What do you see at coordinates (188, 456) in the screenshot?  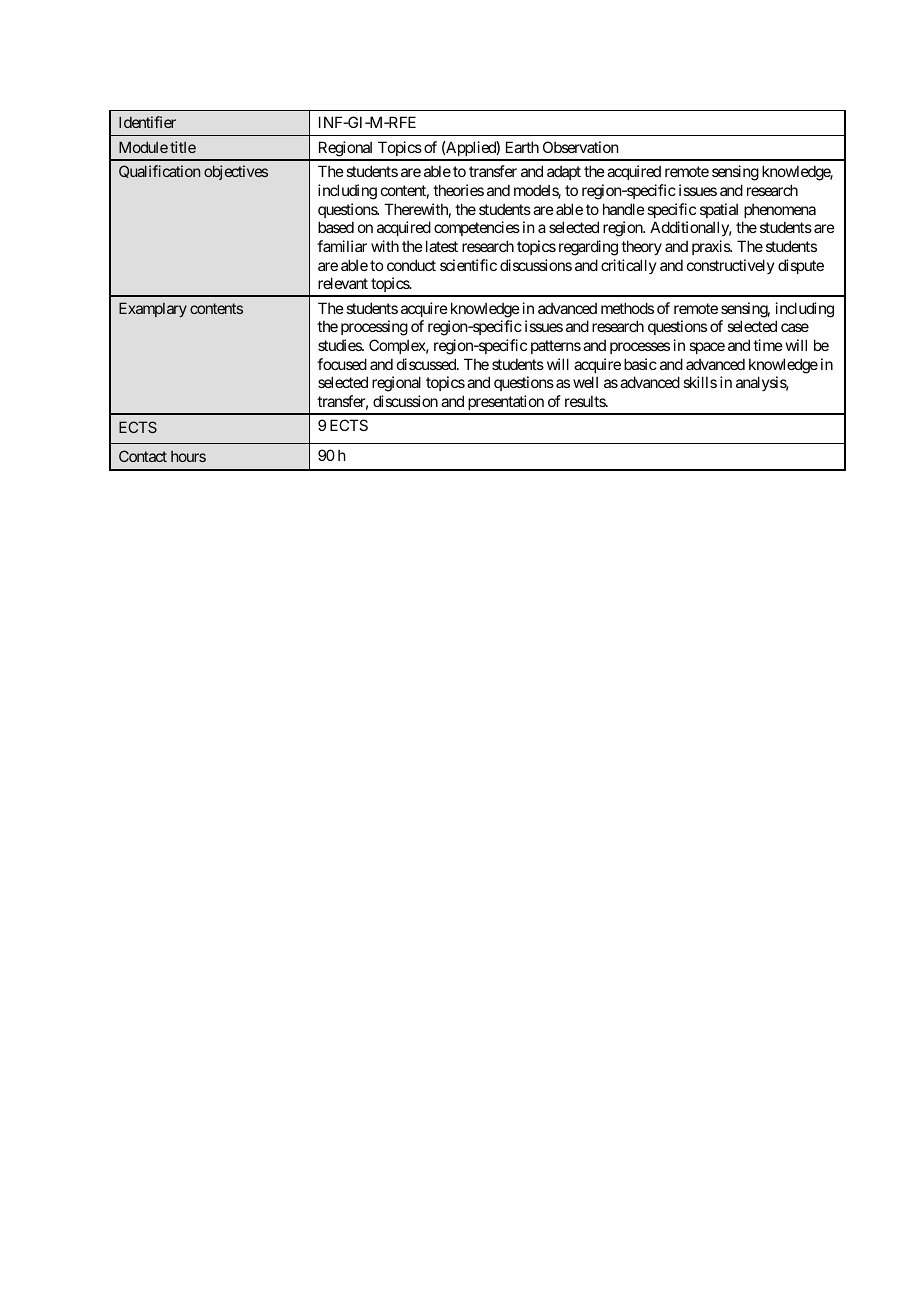 I see `hours` at bounding box center [188, 456].
